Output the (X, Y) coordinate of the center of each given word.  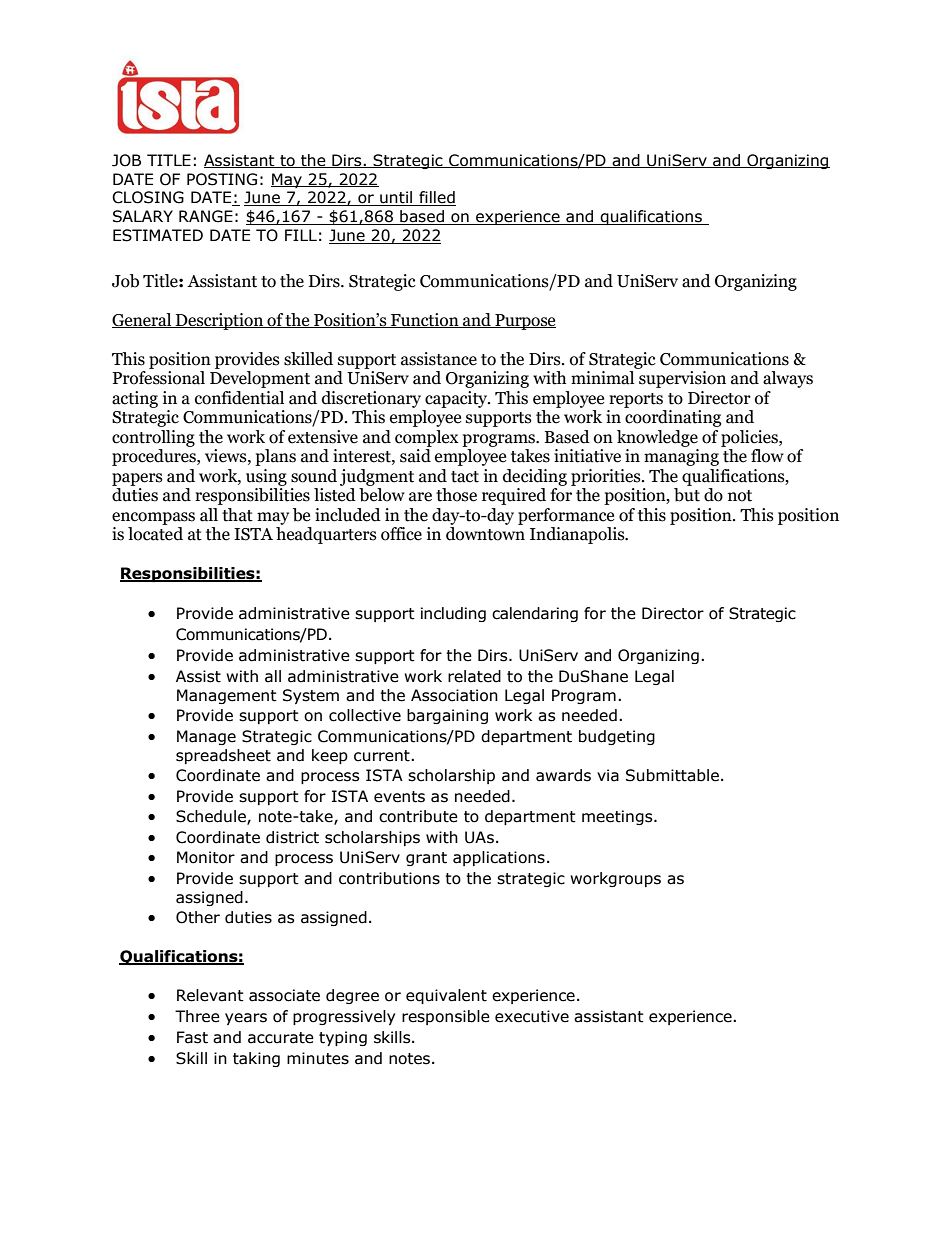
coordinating (673, 418)
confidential (239, 398)
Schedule (212, 817)
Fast (192, 1037)
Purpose (524, 322)
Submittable (672, 775)
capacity (457, 399)
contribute (418, 816)
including (453, 614)
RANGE (206, 216)
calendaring (535, 614)
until (396, 198)
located (155, 534)
